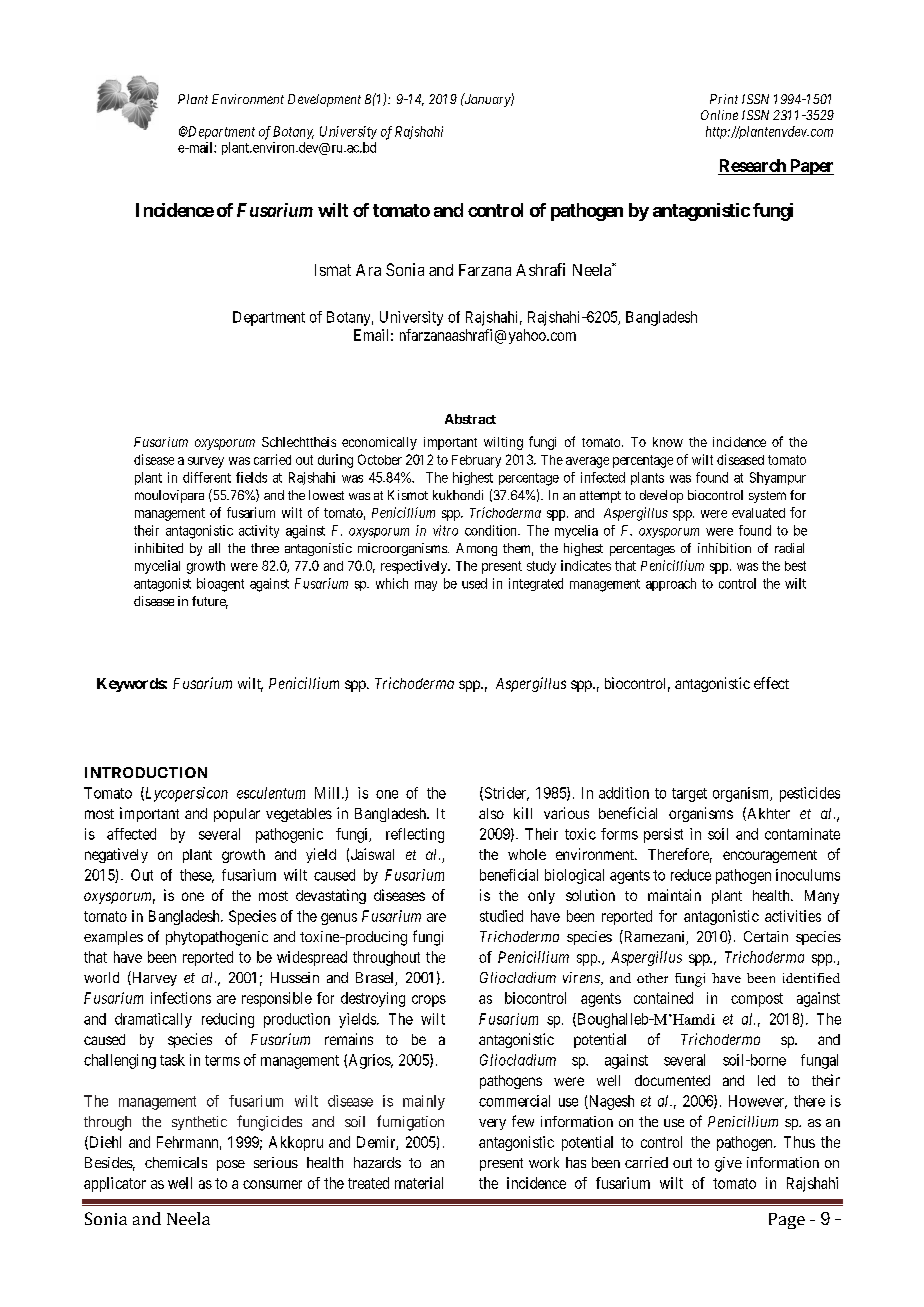 The height and width of the screenshot is (1307, 924). Describe the element at coordinates (719, 115) in the screenshot. I see `Online` at that location.
